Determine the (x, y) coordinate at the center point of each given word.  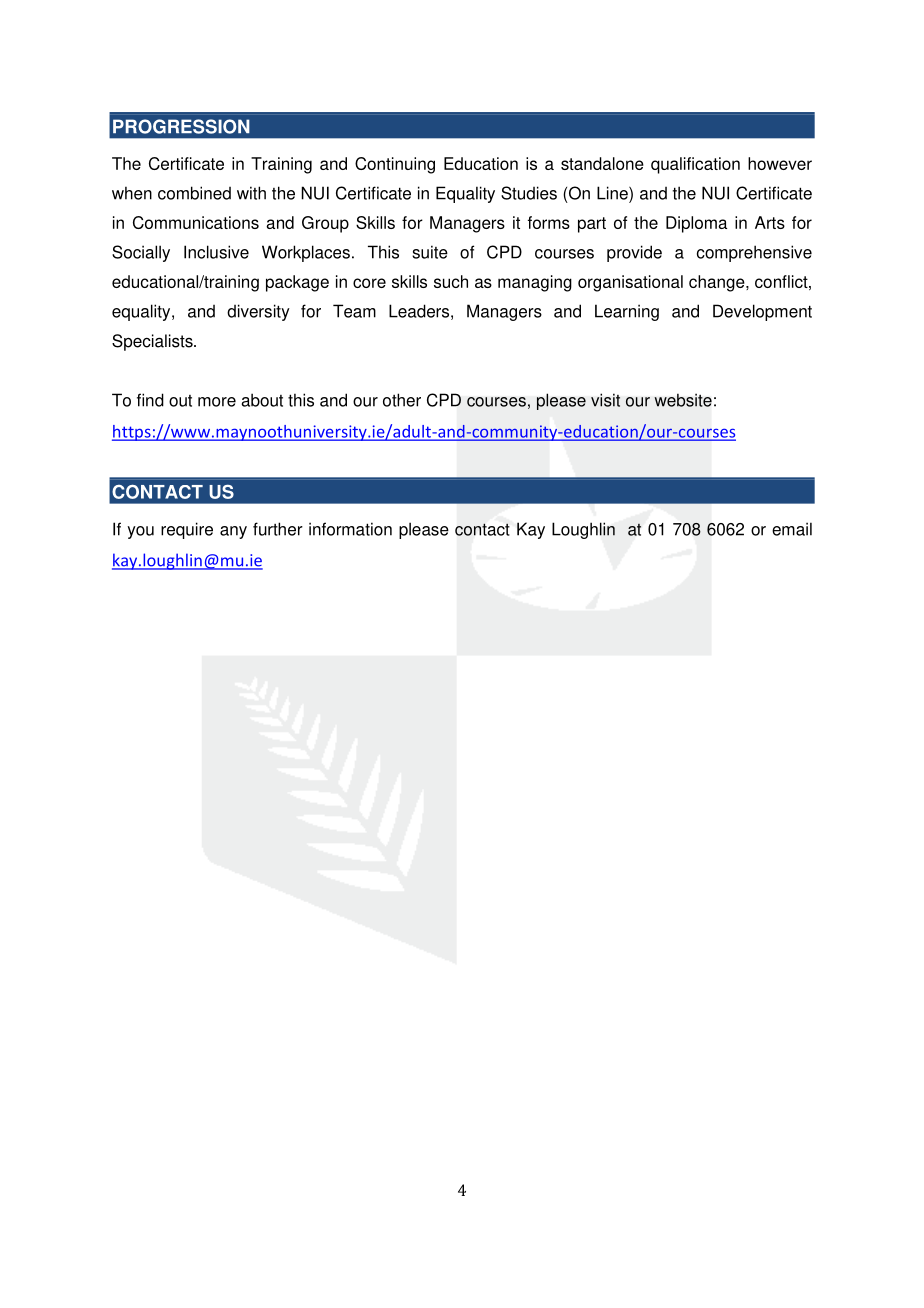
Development (762, 312)
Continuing (395, 165)
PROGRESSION (181, 126)
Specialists (153, 342)
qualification (695, 165)
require (187, 530)
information (350, 529)
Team (354, 311)
